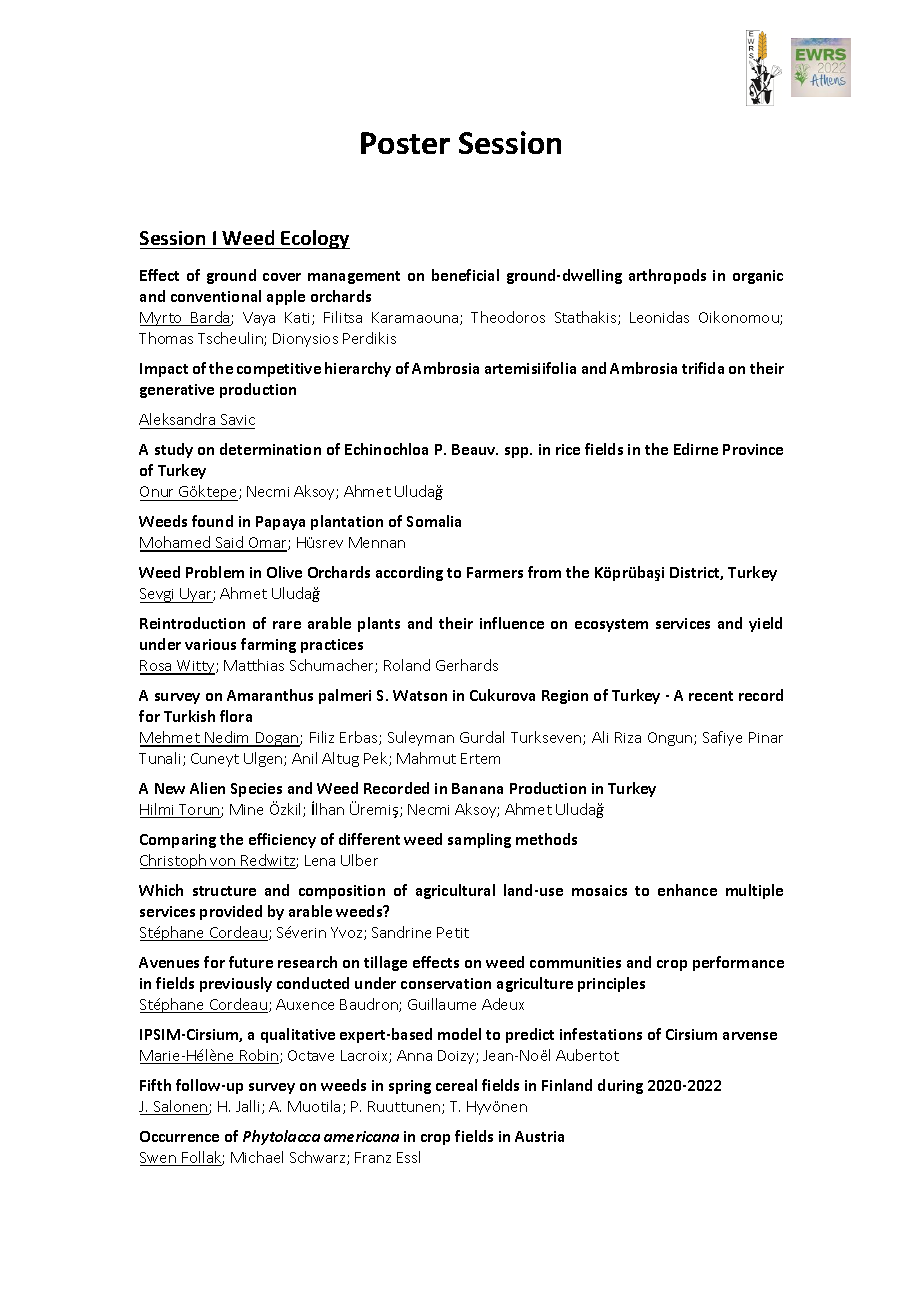 Image resolution: width=924 pixels, height=1308 pixels. What do you see at coordinates (477, 788) in the screenshot?
I see `Banana` at bounding box center [477, 788].
